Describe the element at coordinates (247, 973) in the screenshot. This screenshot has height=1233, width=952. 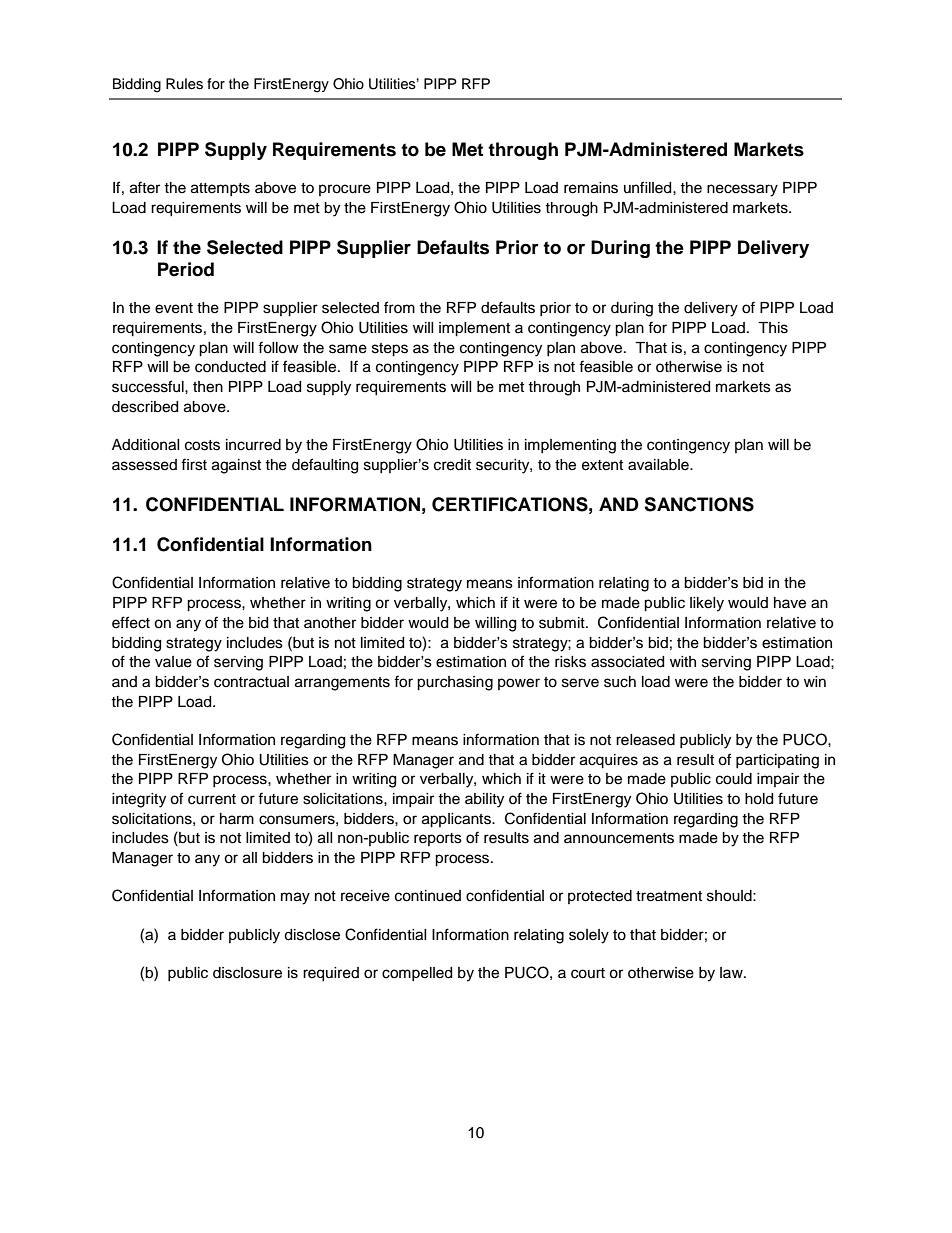
I see `disclosure` at that location.
